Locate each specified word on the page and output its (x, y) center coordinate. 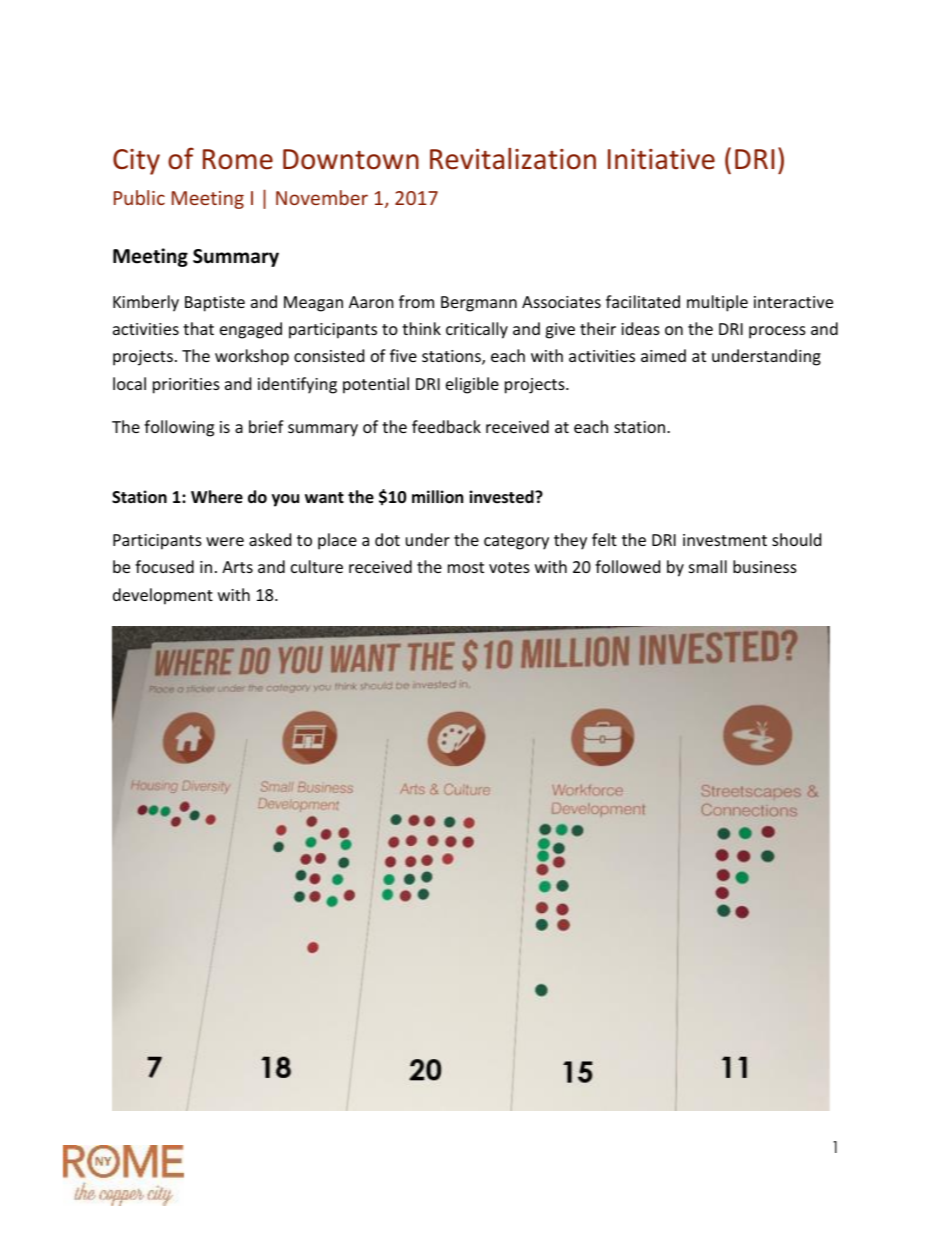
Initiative (661, 159)
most (466, 567)
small (708, 566)
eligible (472, 385)
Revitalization (513, 159)
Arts (237, 567)
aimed (663, 355)
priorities (186, 386)
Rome (238, 159)
